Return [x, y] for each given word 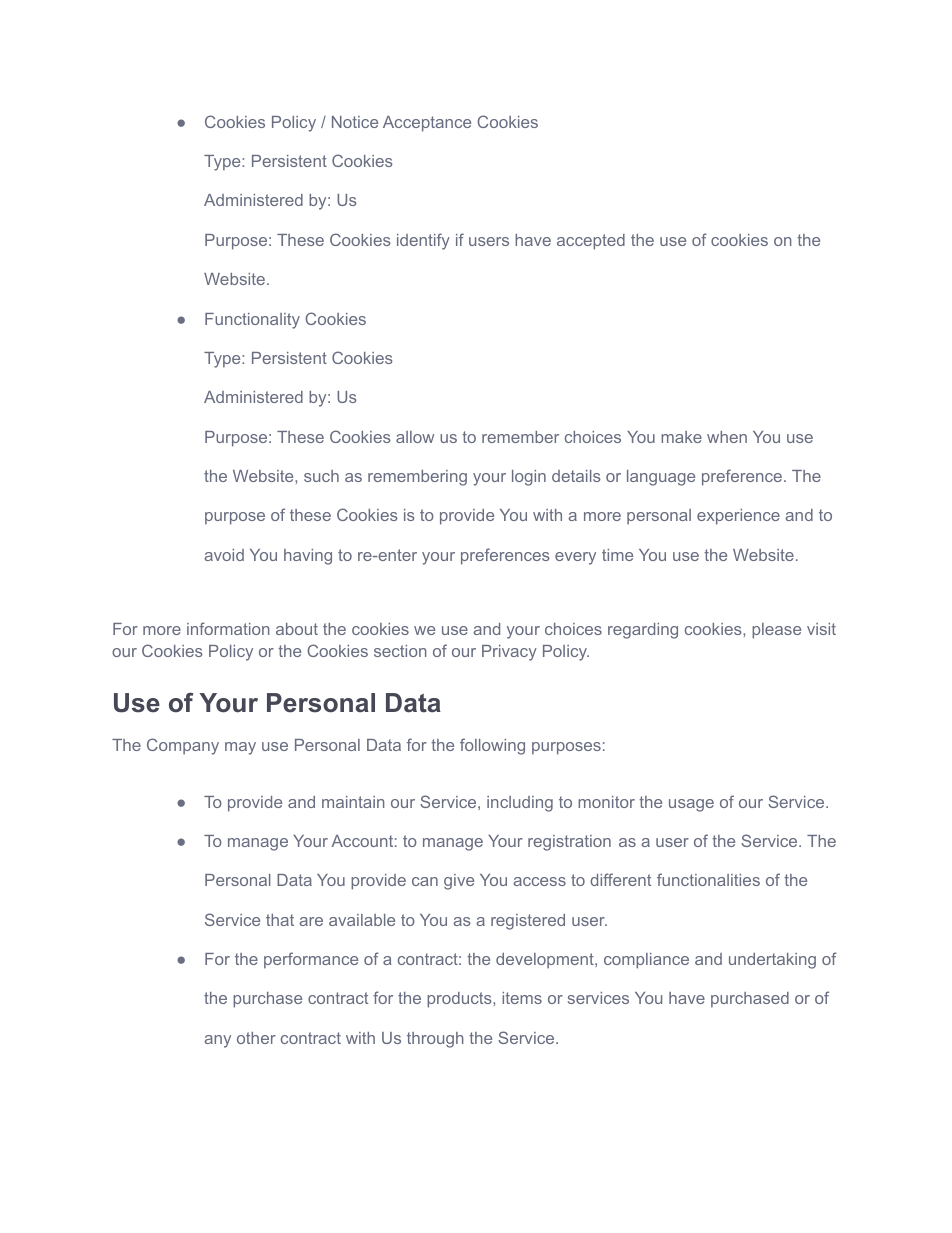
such [321, 476]
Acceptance [427, 124]
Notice [355, 122]
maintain [353, 802]
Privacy [509, 653]
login [529, 478]
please [776, 631]
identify [423, 241]
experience [738, 517]
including [520, 804]
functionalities [708, 879]
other [256, 1038]
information [228, 628]
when [727, 437]
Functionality [252, 321]
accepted [591, 242]
